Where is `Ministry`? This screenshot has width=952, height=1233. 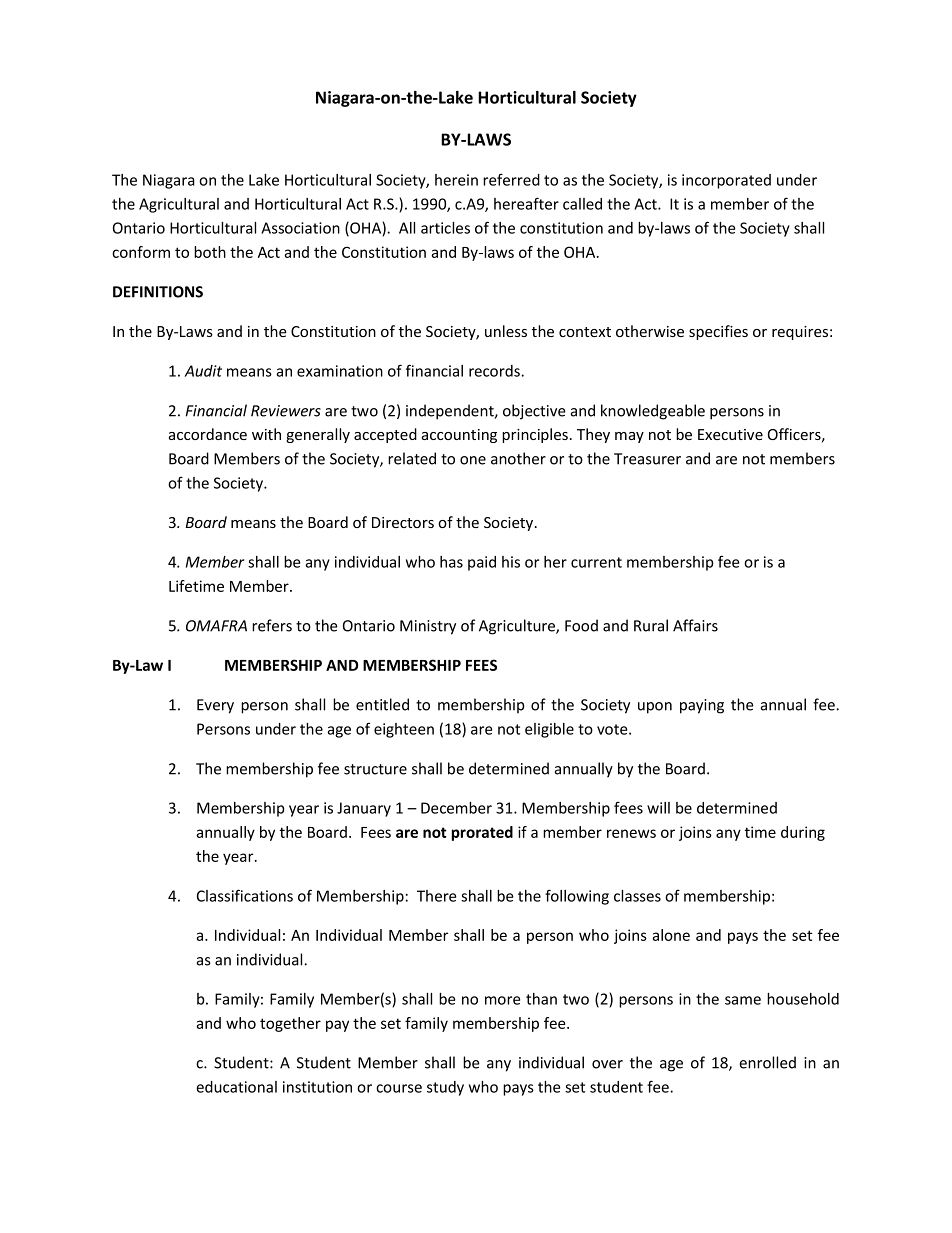 Ministry is located at coordinates (428, 627).
